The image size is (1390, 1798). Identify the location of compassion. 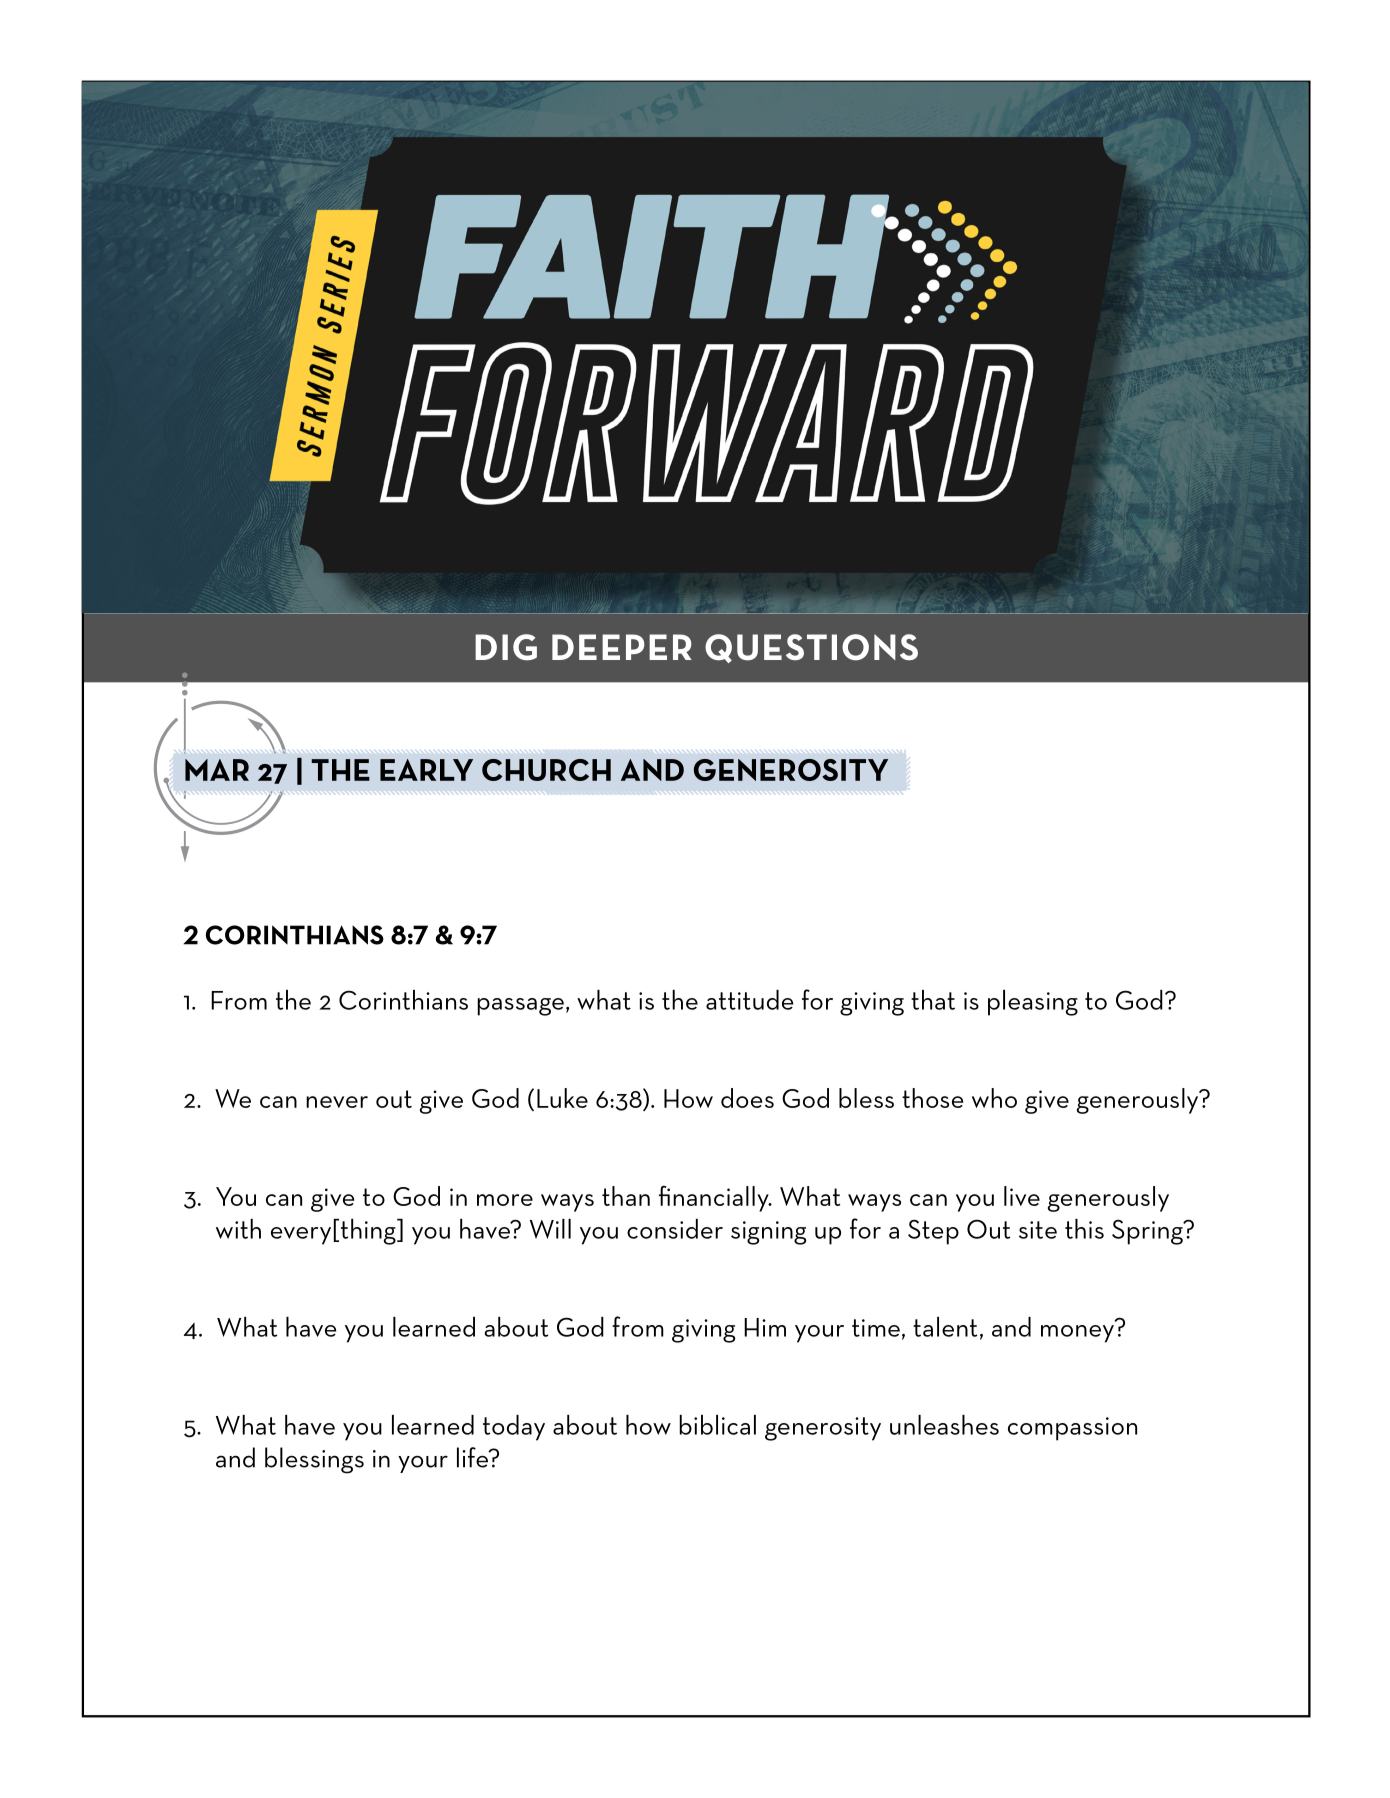
(1072, 1429).
